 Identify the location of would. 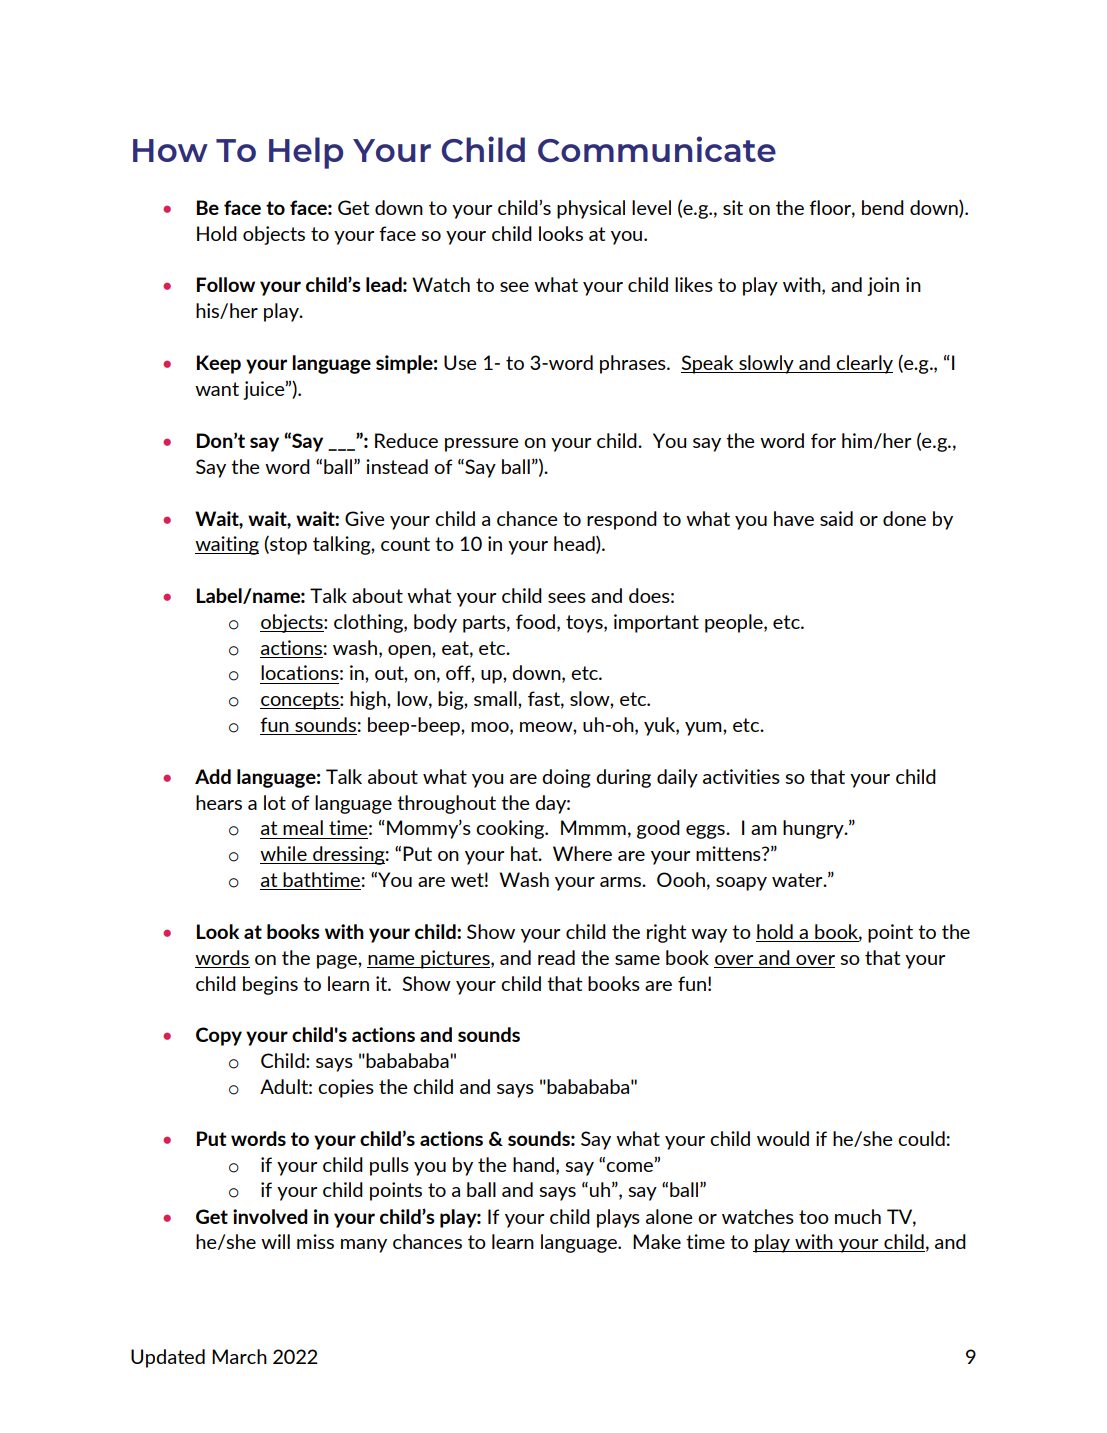
(783, 1138).
